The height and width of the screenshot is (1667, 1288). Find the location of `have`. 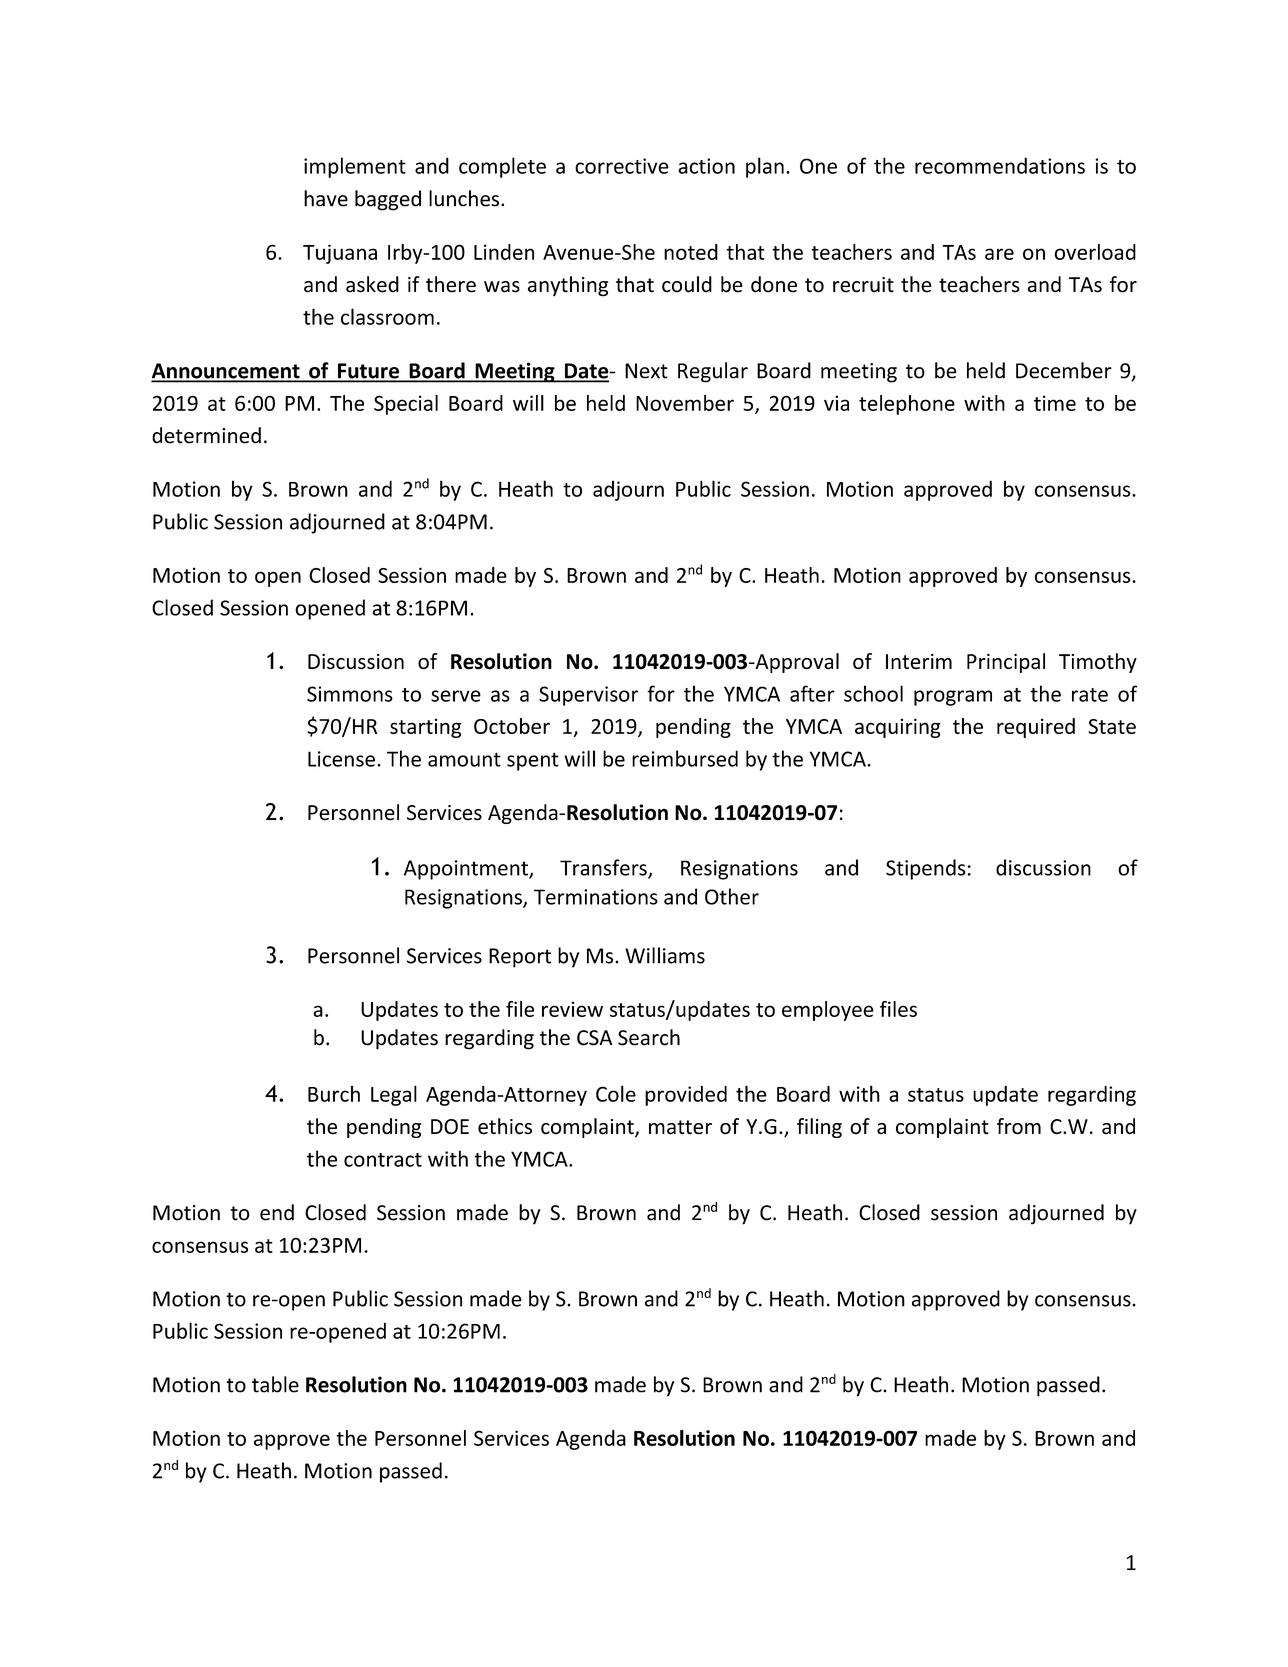

have is located at coordinates (326, 198).
